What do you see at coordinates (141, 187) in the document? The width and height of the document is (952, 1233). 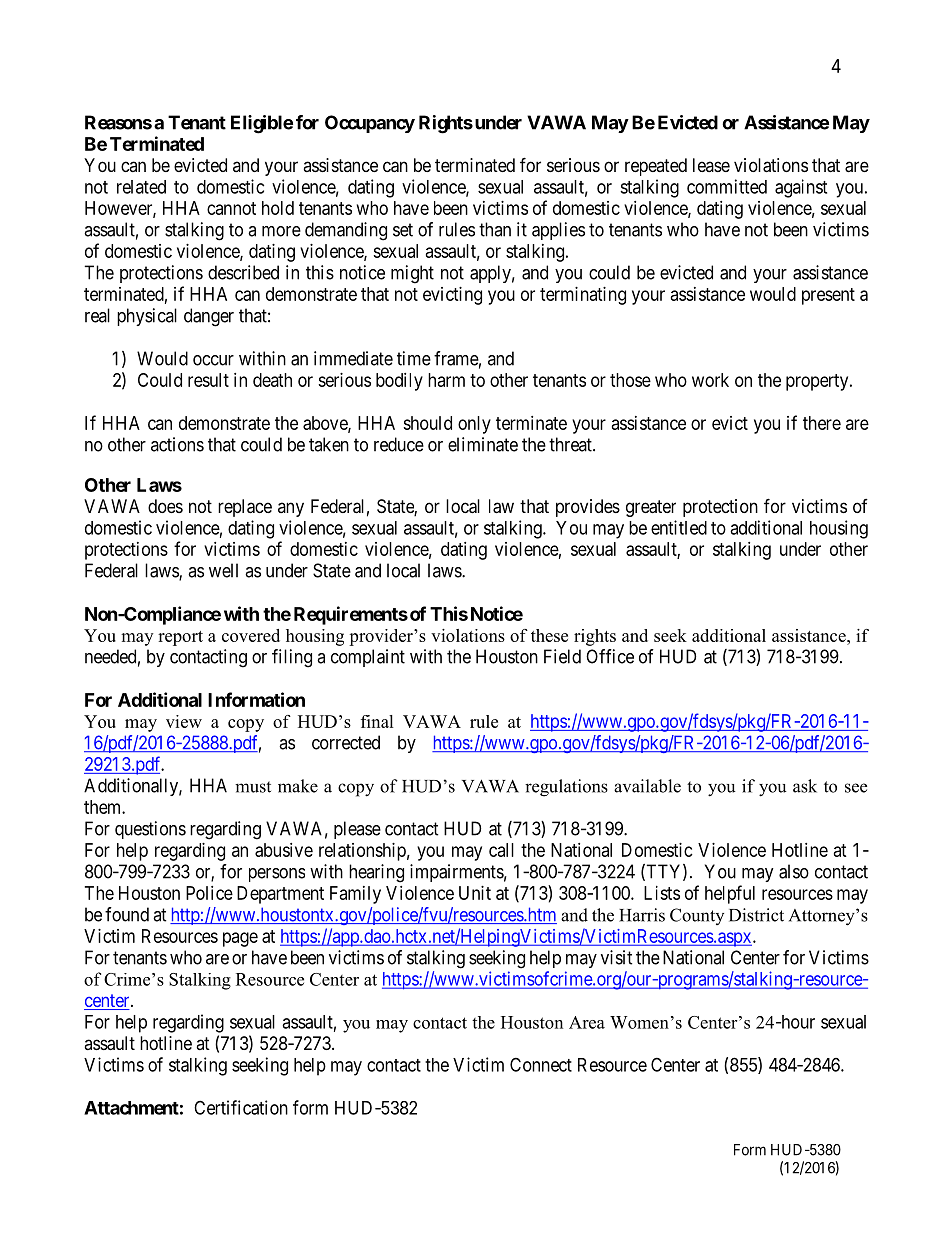 I see `related` at bounding box center [141, 187].
